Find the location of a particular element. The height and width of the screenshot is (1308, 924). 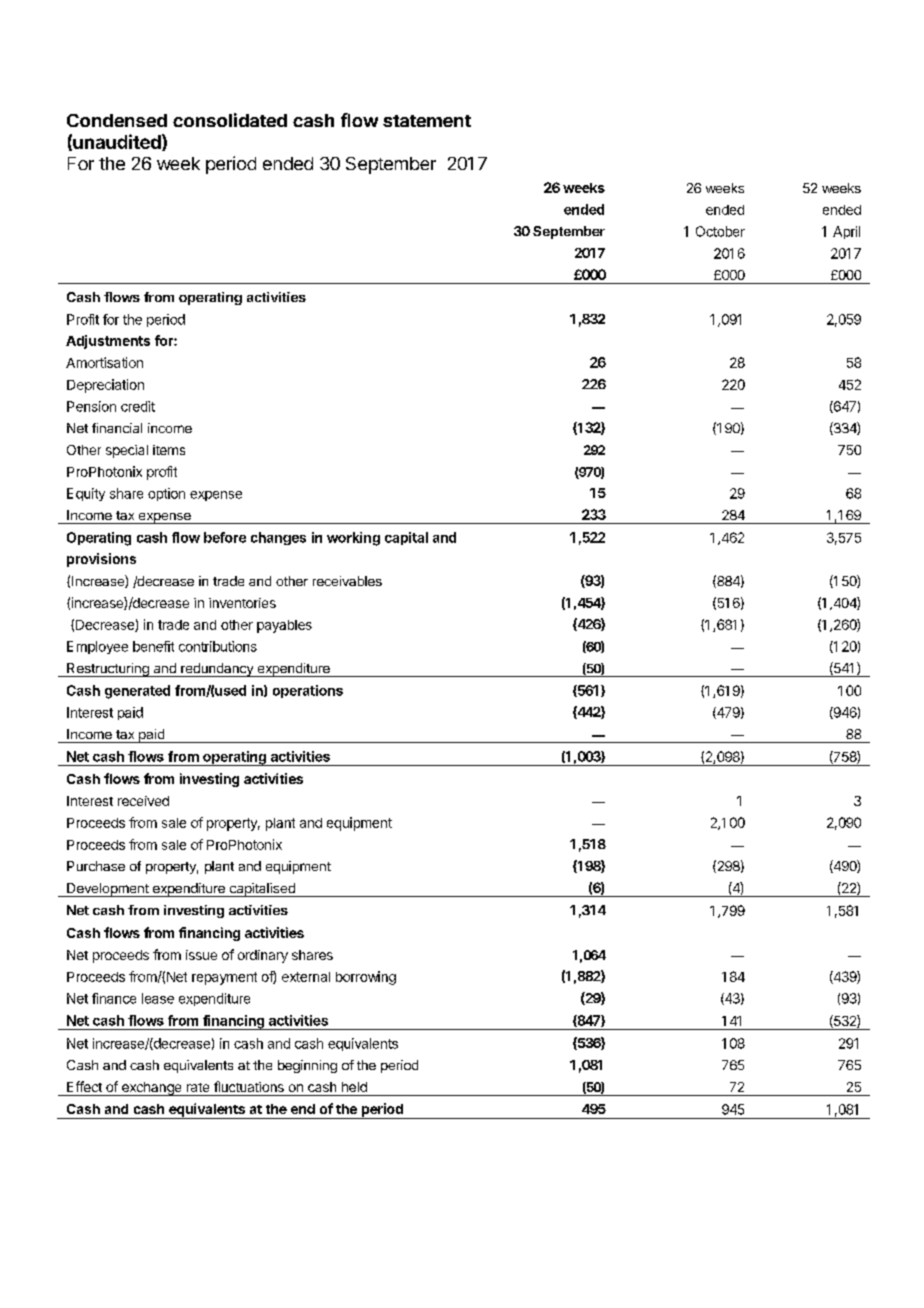

external is located at coordinates (306, 977).
